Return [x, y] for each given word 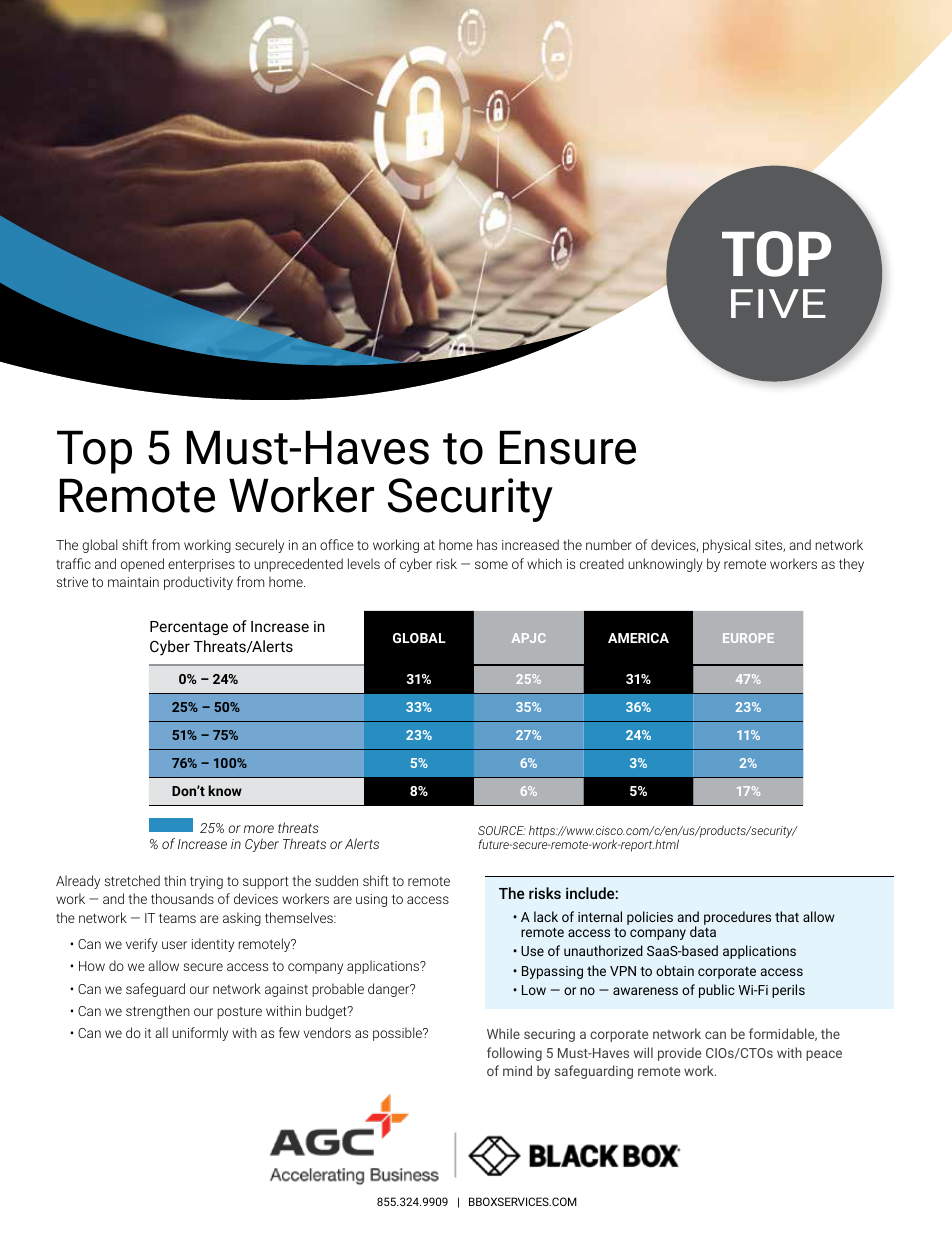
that [787, 916]
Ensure [568, 447]
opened [142, 565]
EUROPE [748, 638]
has [487, 544]
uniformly [200, 1034]
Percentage [189, 628]
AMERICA [638, 638]
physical [726, 546]
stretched [132, 880]
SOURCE [501, 830]
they [851, 565]
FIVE [778, 303]
